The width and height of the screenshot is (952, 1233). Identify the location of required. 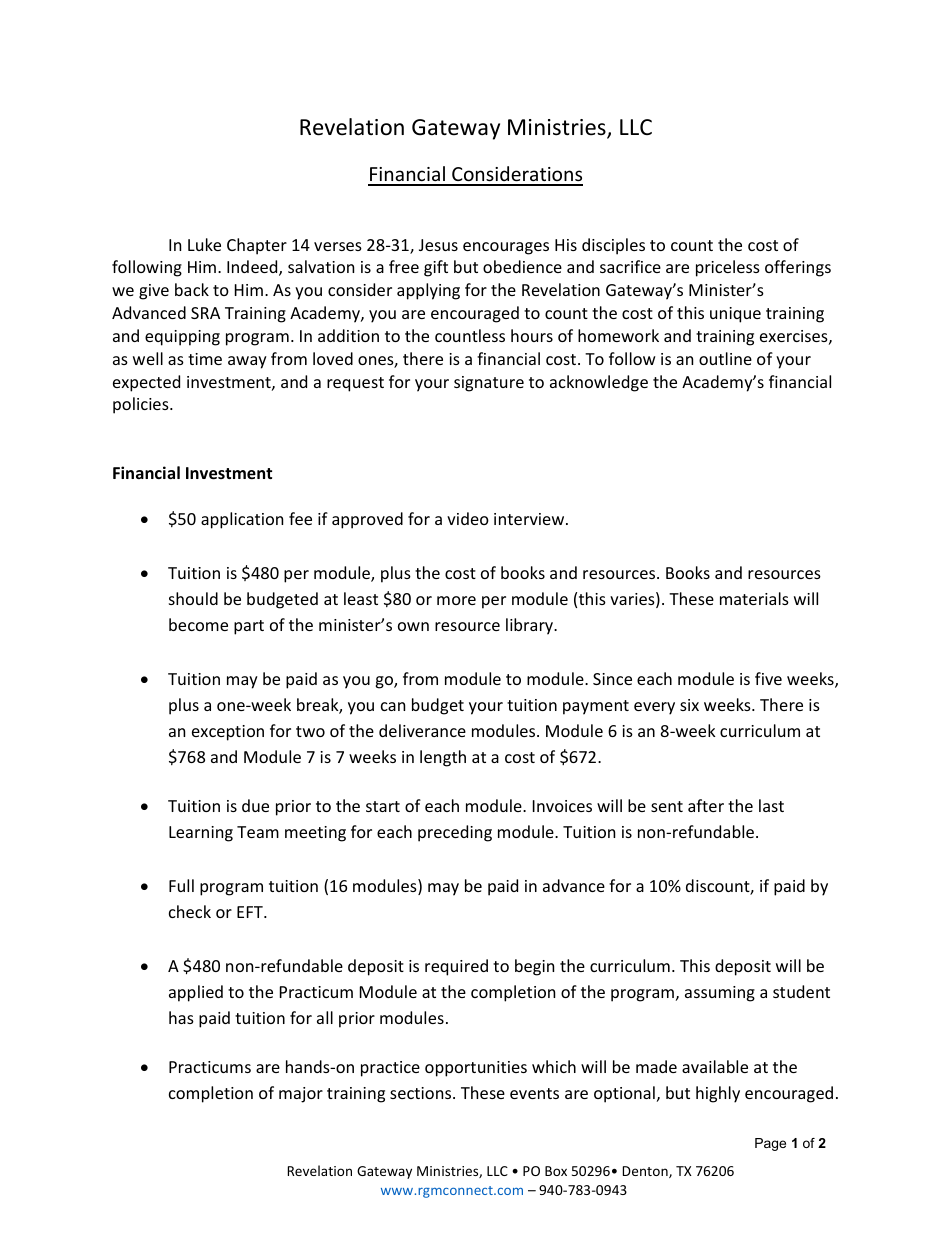
(456, 967).
